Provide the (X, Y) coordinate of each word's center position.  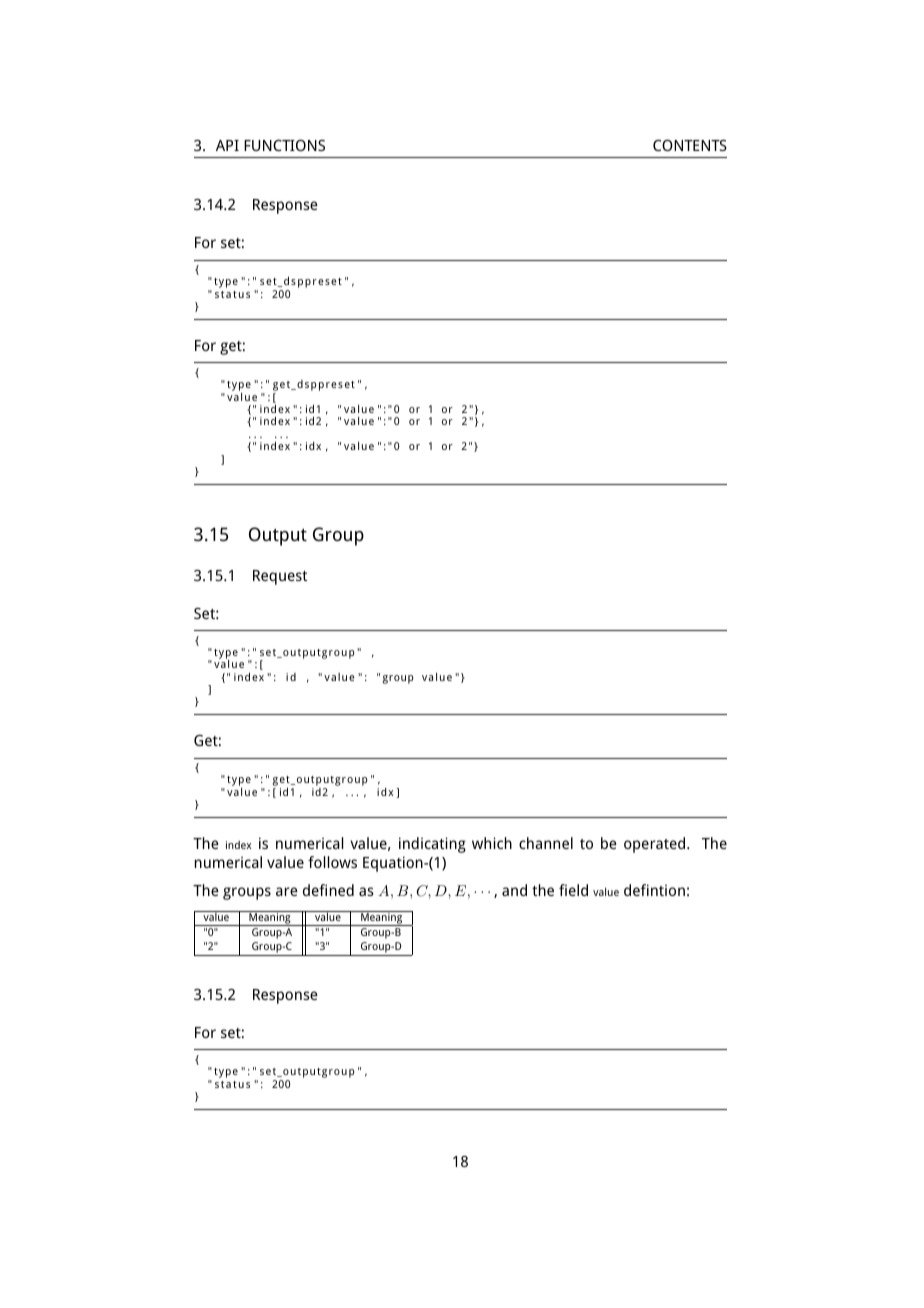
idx (313, 446)
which (492, 843)
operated (656, 845)
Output (278, 536)
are (287, 891)
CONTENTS (690, 145)
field (573, 890)
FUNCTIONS (284, 145)
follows (332, 862)
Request (280, 577)
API (227, 145)
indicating (432, 845)
